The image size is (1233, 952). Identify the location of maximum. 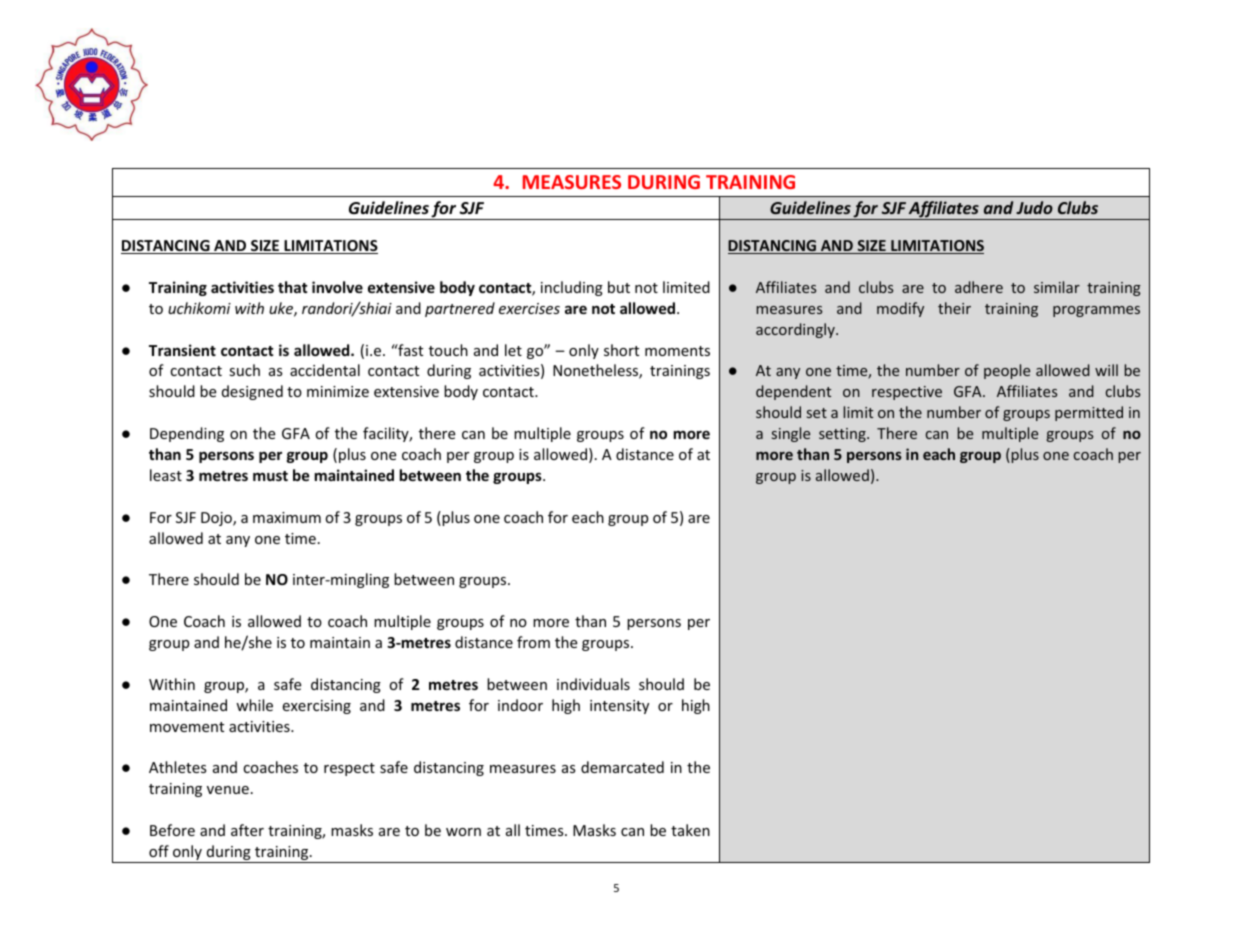
(287, 517).
